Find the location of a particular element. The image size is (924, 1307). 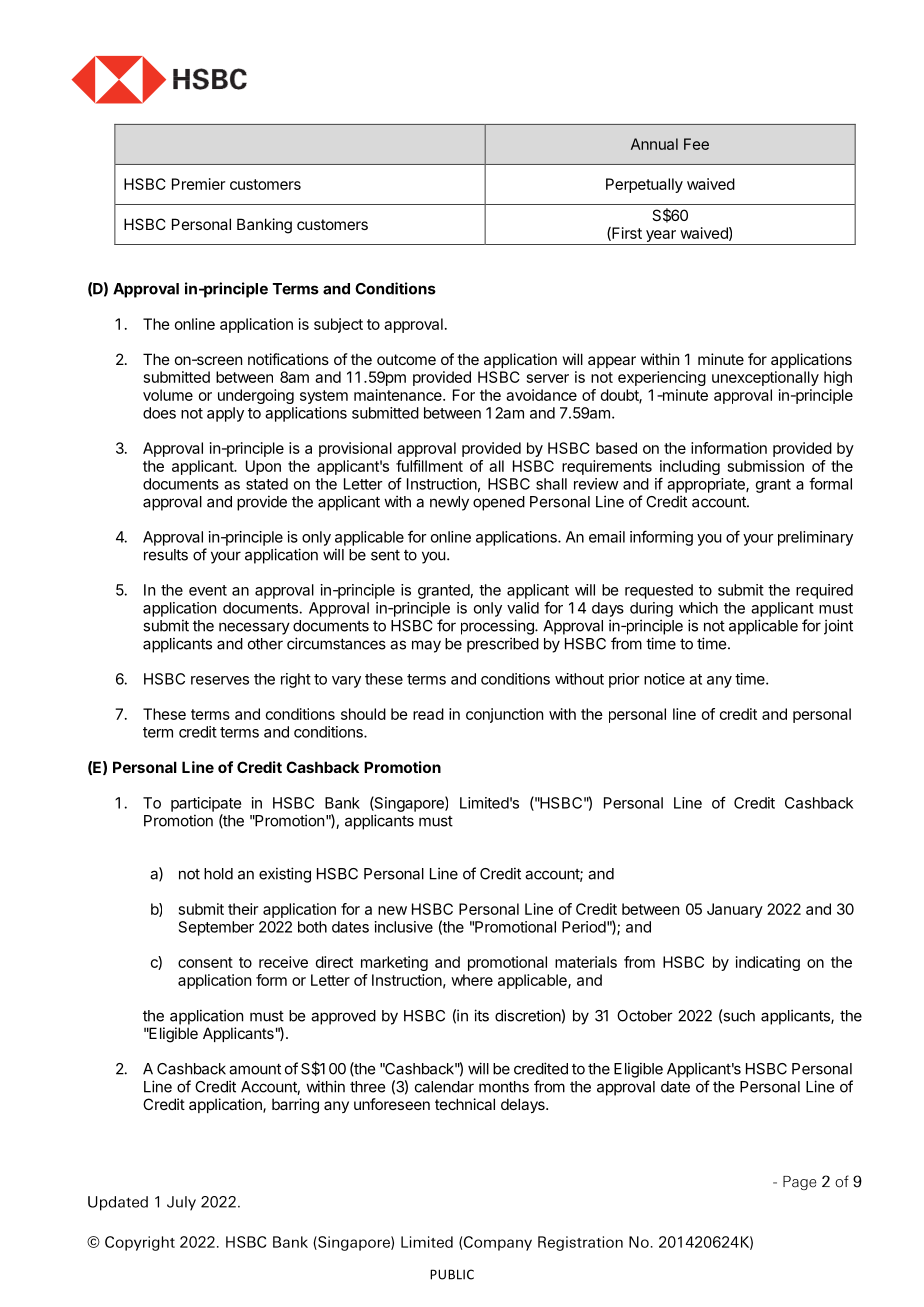

Premier is located at coordinates (198, 184).
